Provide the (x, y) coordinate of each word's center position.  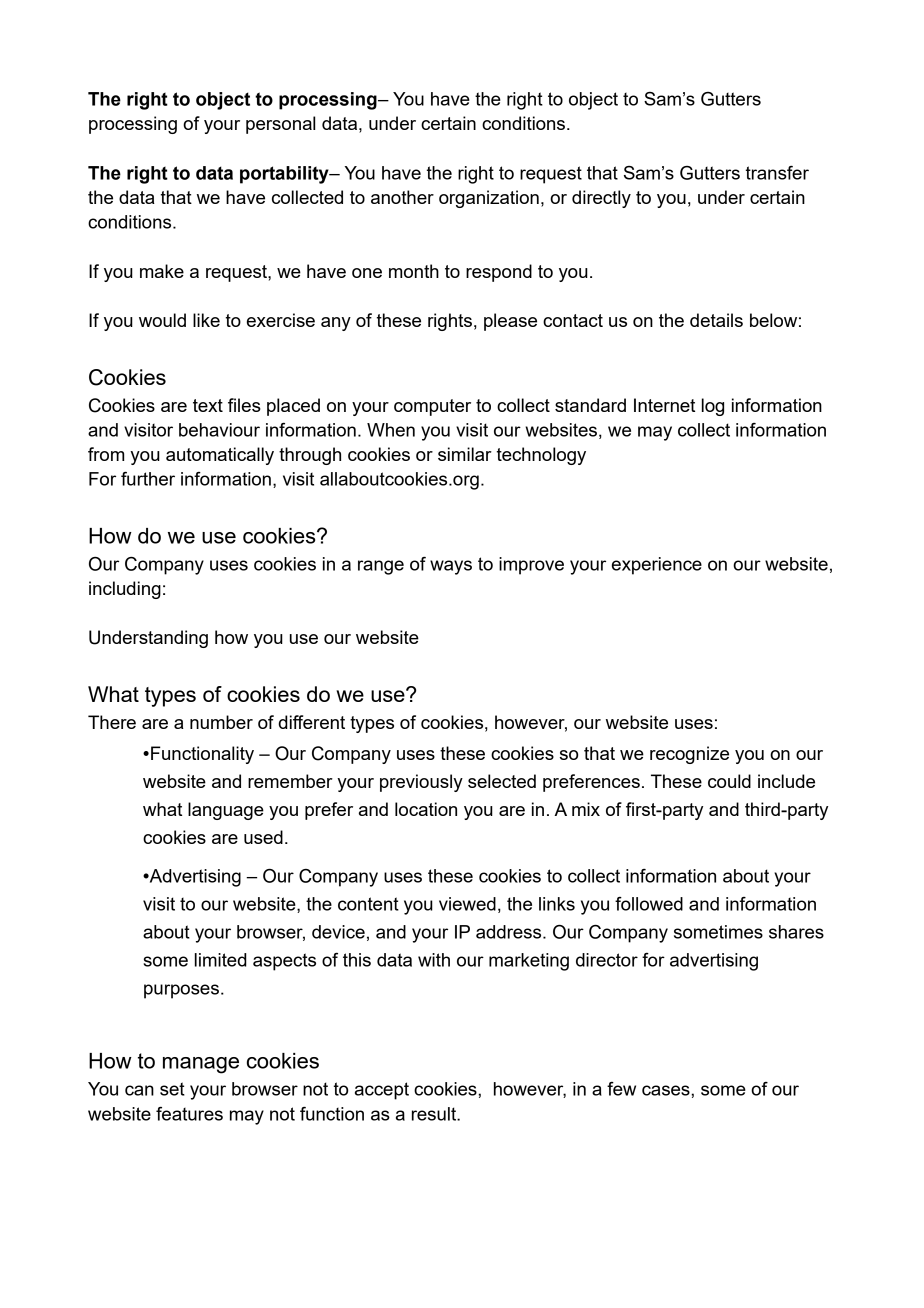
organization (489, 199)
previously (421, 783)
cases (667, 1090)
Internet (664, 405)
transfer (777, 173)
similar (465, 454)
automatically (220, 456)
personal (280, 125)
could (729, 781)
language (226, 811)
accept (382, 1091)
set (172, 1089)
